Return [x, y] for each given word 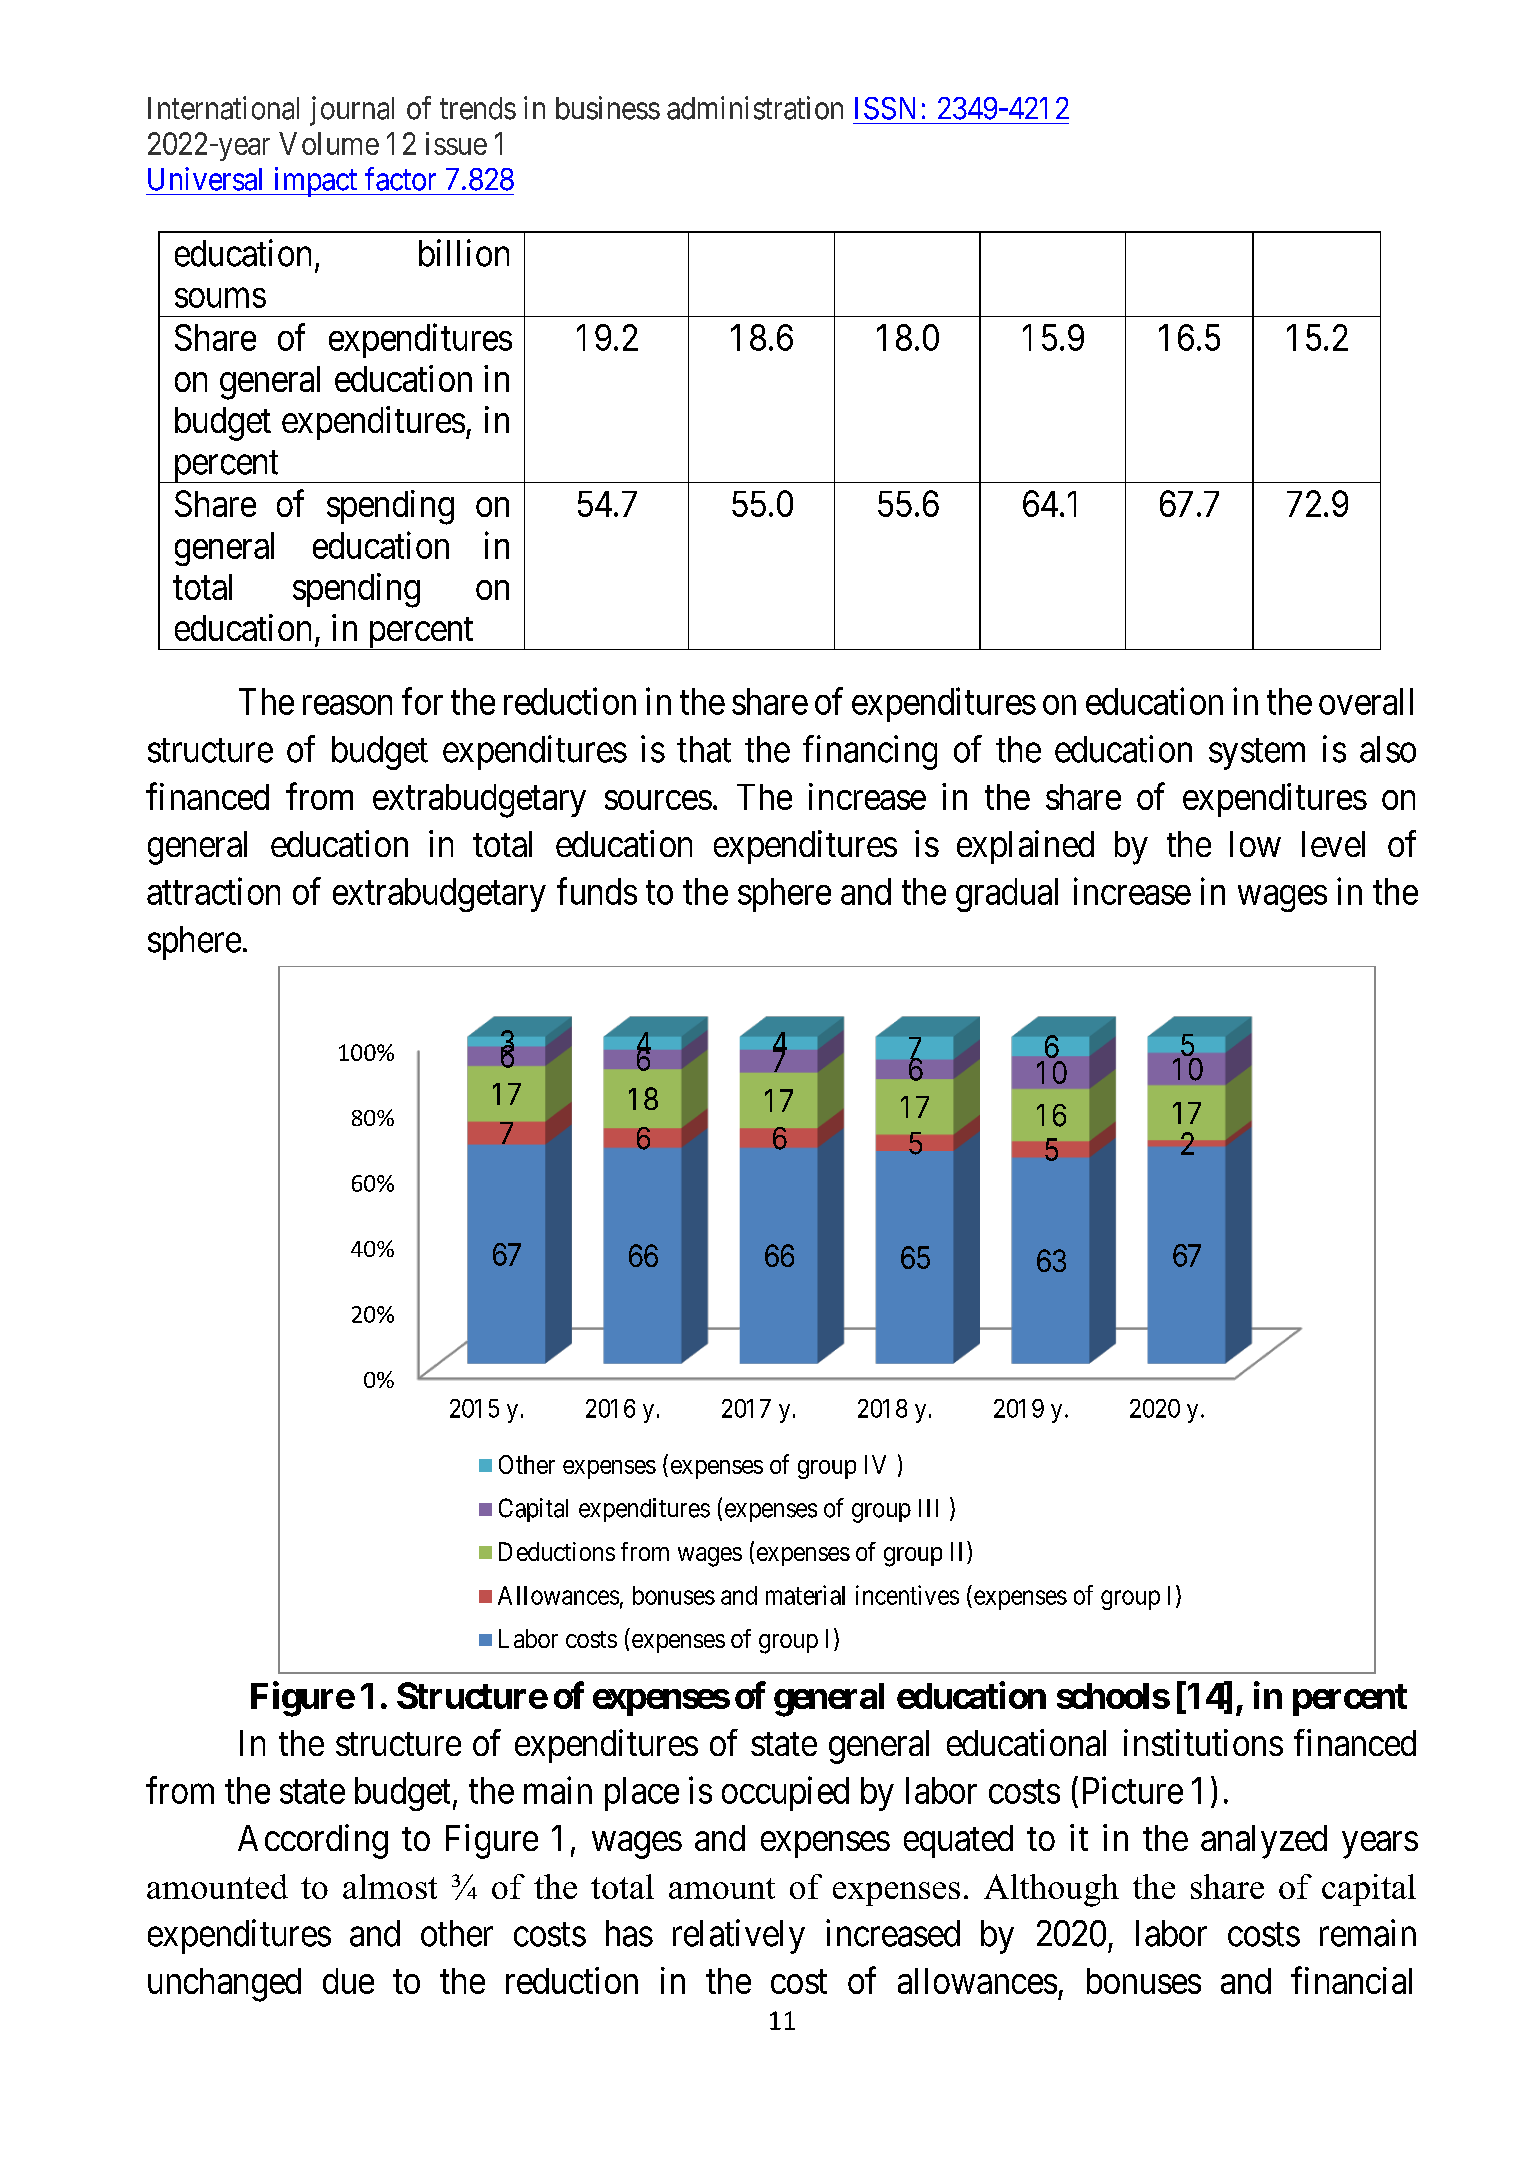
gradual [1007, 895]
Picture [1133, 1790]
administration [755, 108]
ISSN [885, 108]
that [704, 749]
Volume [329, 143]
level [1333, 844]
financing [870, 752]
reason [347, 705]
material [805, 1595]
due [348, 1981]
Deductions [557, 1551]
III [928, 1508]
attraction [213, 891]
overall [1366, 701]
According [313, 1841]
